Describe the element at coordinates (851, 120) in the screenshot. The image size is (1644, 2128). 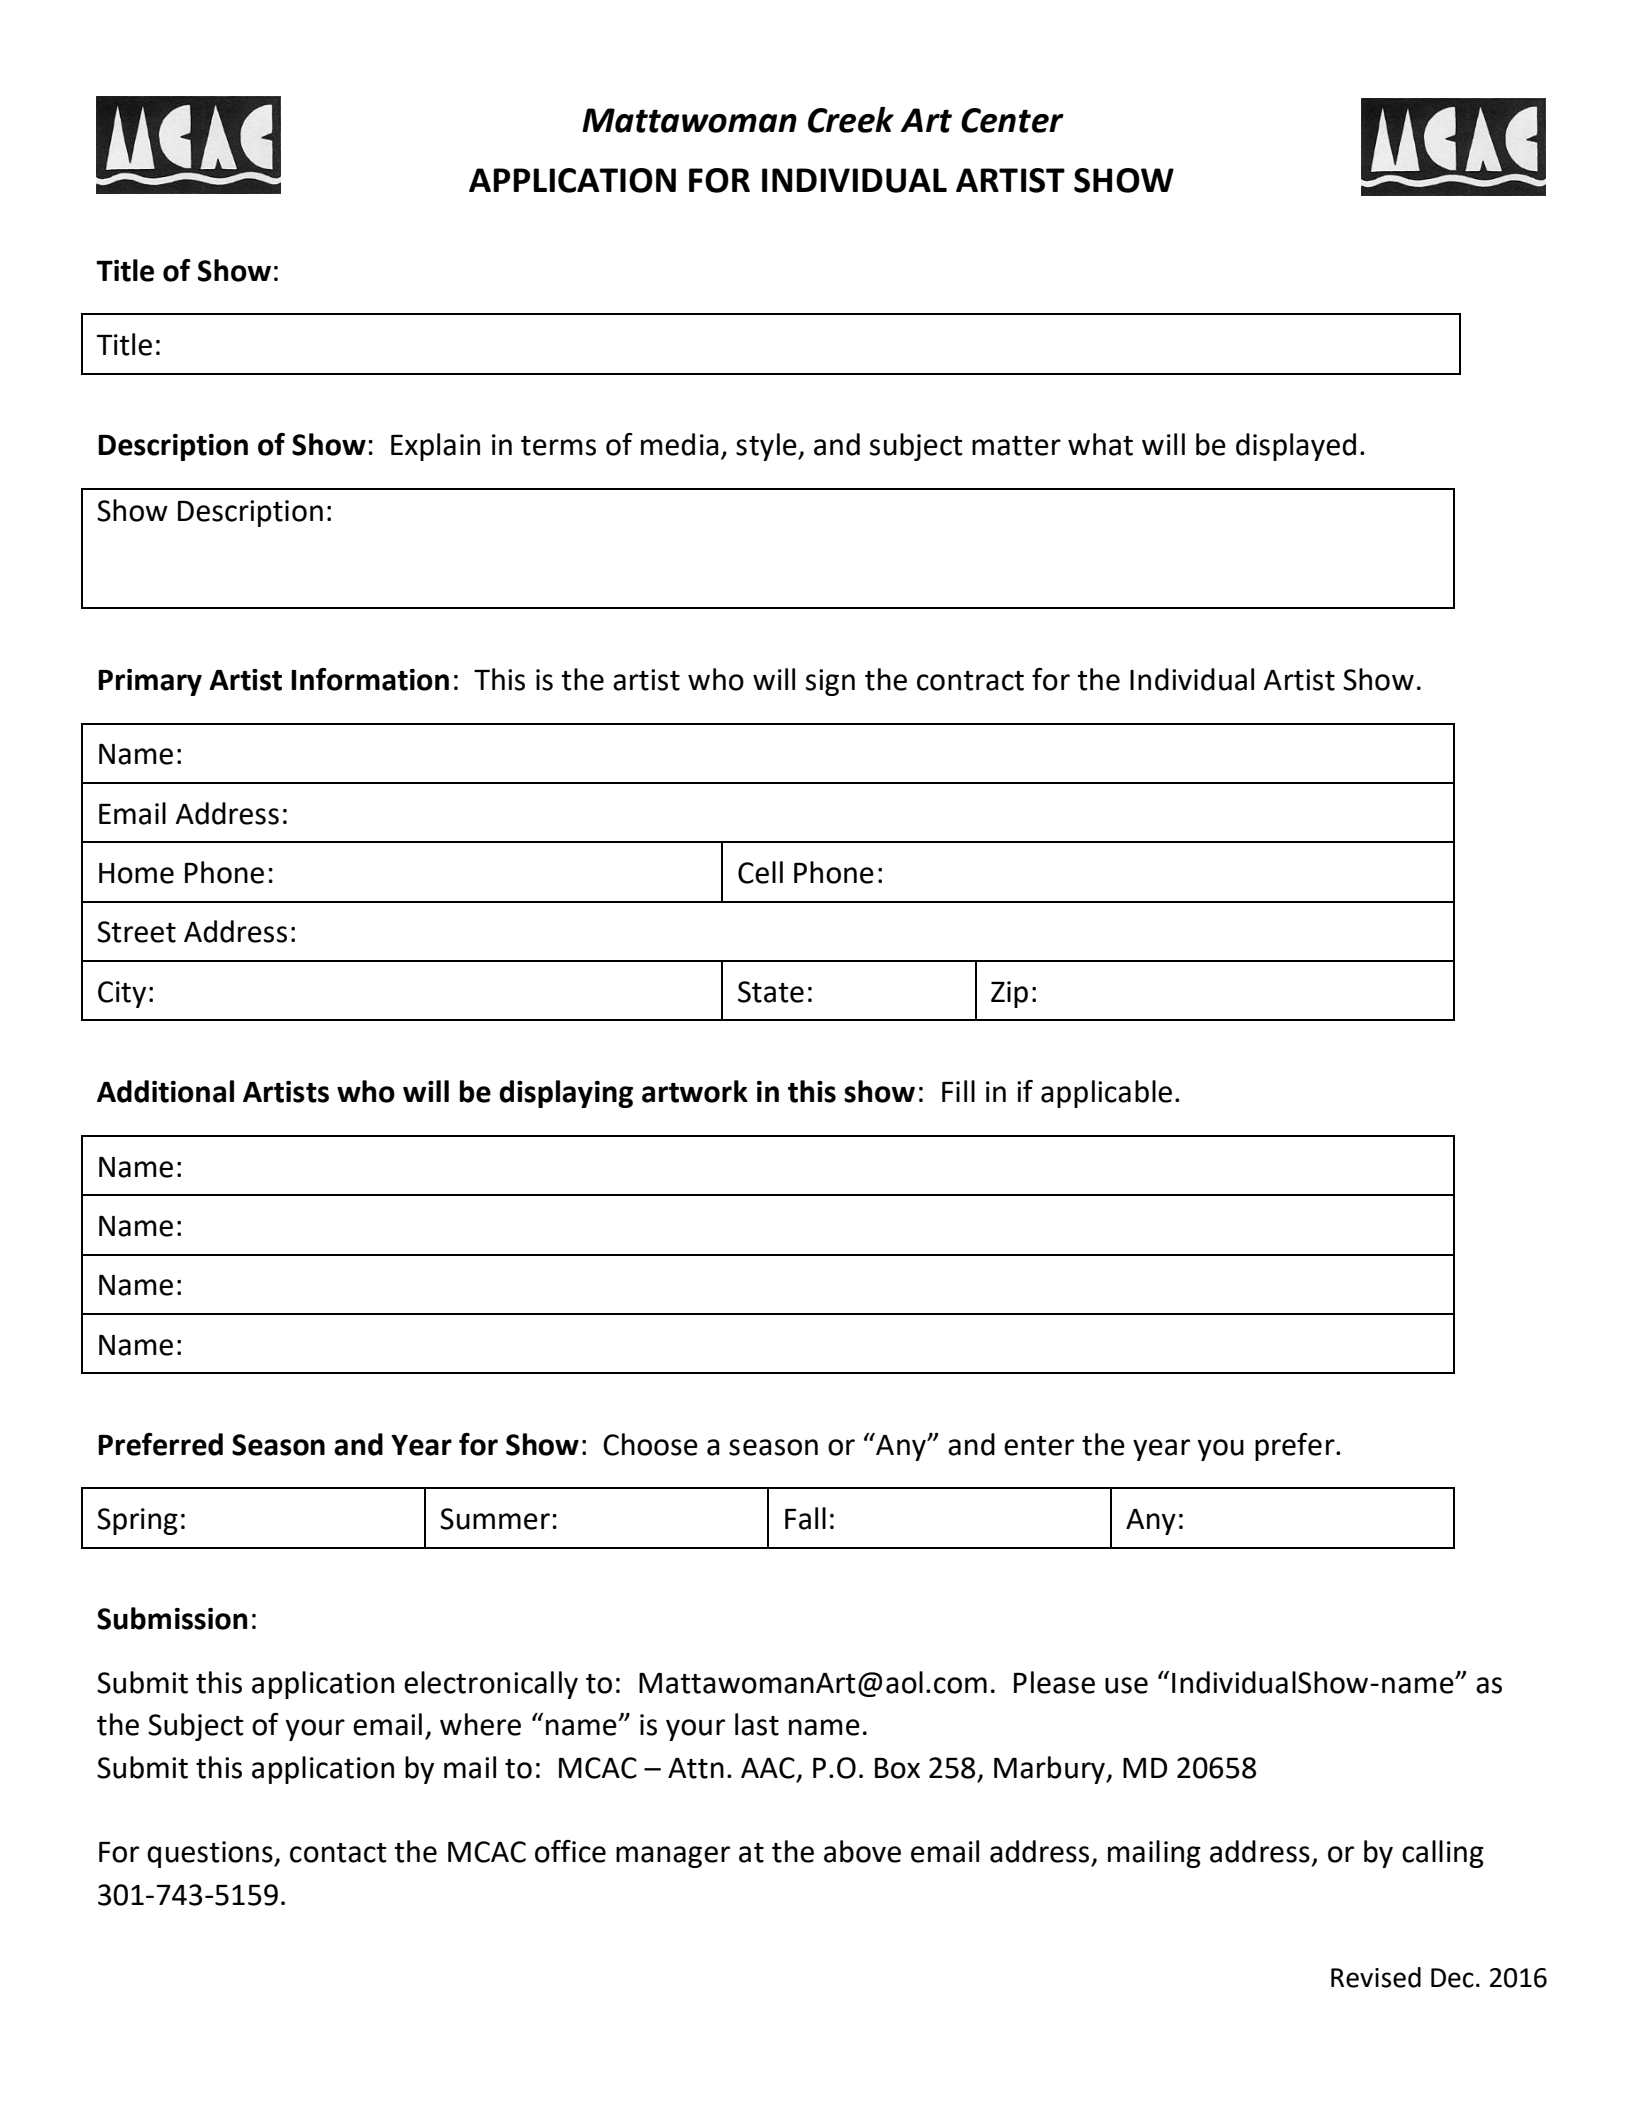
I see `Creek` at that location.
